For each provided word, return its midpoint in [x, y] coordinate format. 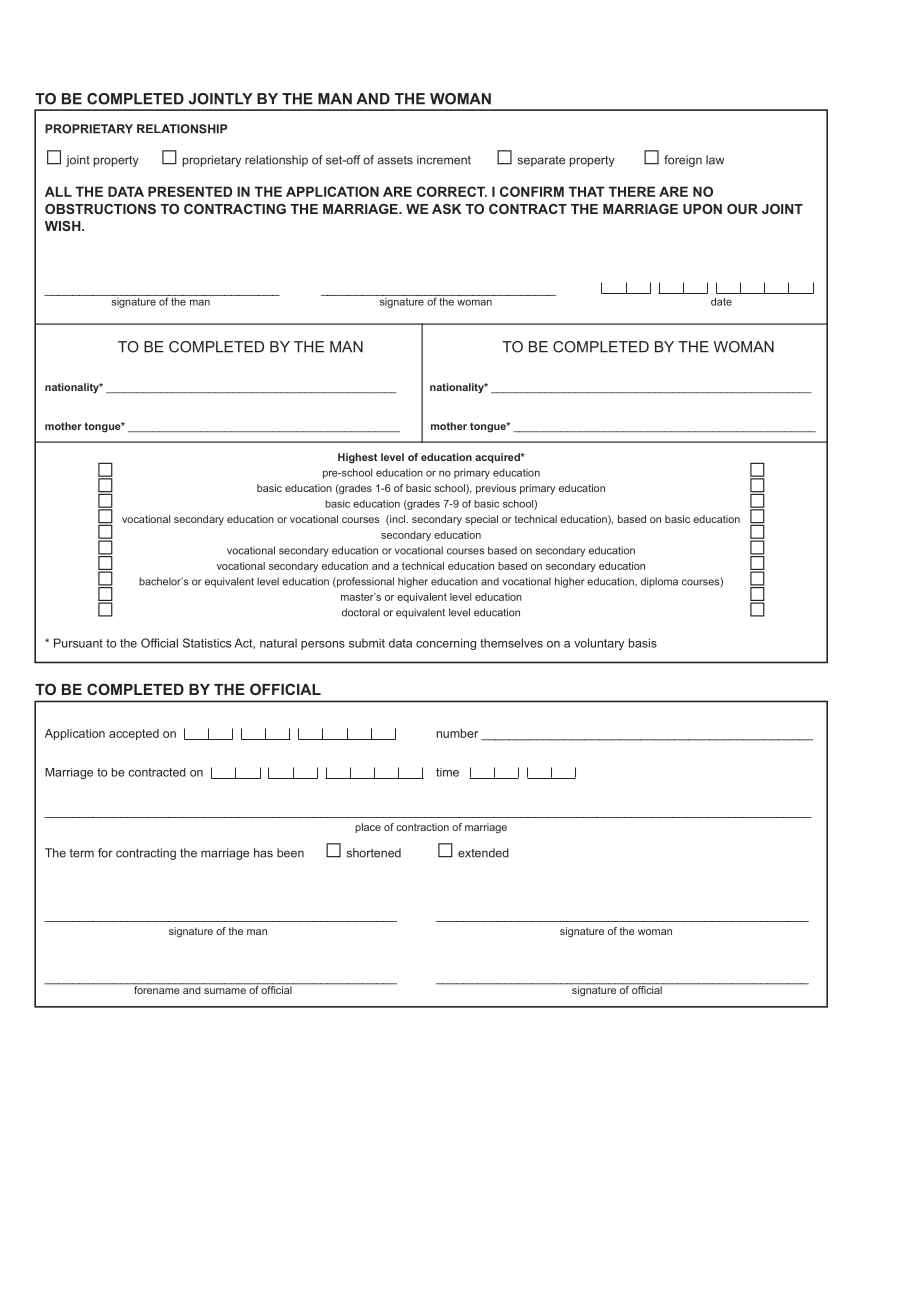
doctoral [361, 612]
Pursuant [78, 643]
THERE [632, 191]
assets [395, 160]
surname [225, 991]
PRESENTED [190, 191]
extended [483, 853]
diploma [659, 582]
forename [157, 989]
